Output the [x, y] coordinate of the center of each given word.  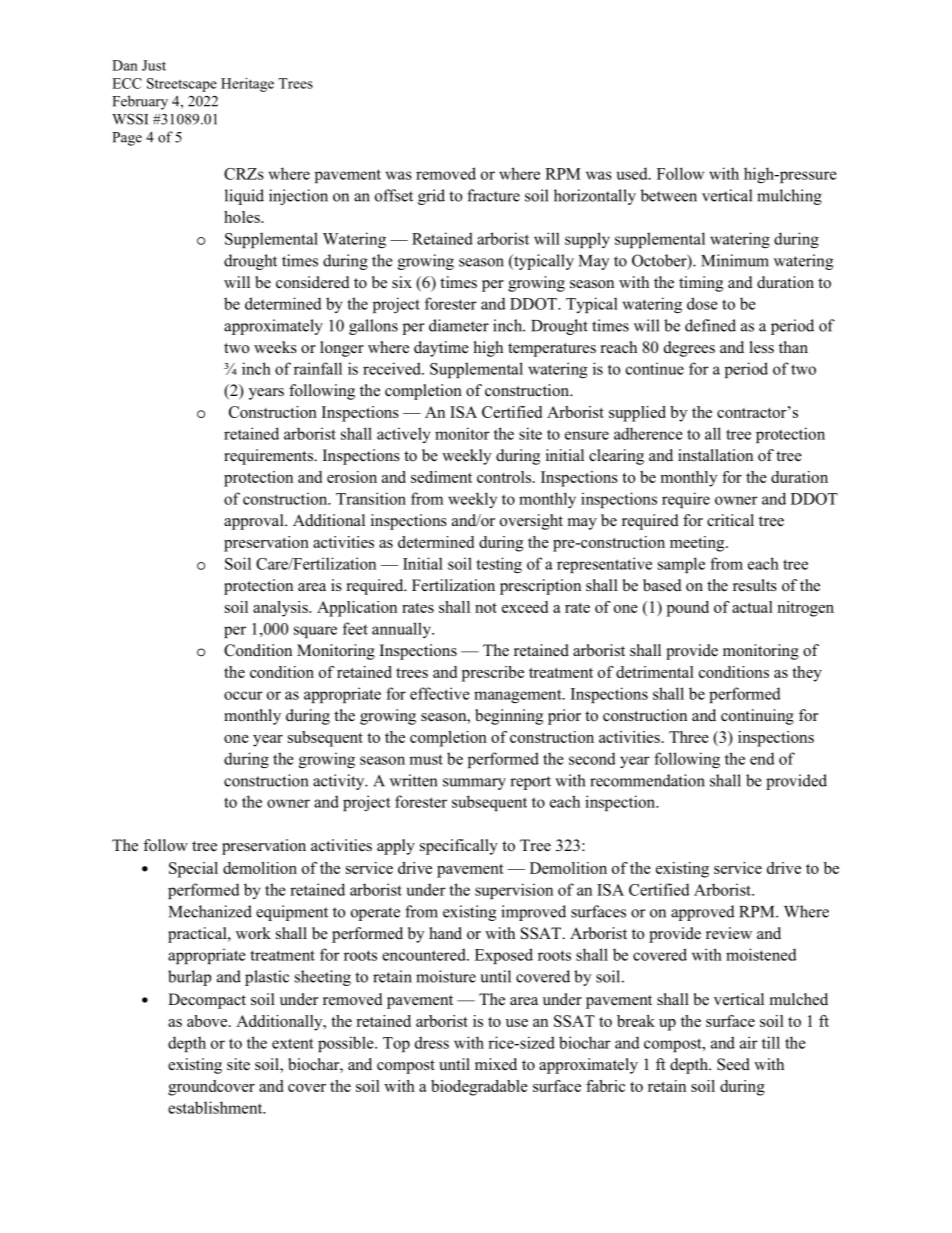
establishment [216, 1107]
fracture [493, 195]
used [633, 173]
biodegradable [479, 1088]
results [755, 585]
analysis [281, 609]
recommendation [647, 780]
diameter [459, 325]
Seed [733, 1064]
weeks [275, 347]
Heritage [247, 85]
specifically [459, 847]
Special [193, 870]
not [486, 608]
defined [710, 325]
